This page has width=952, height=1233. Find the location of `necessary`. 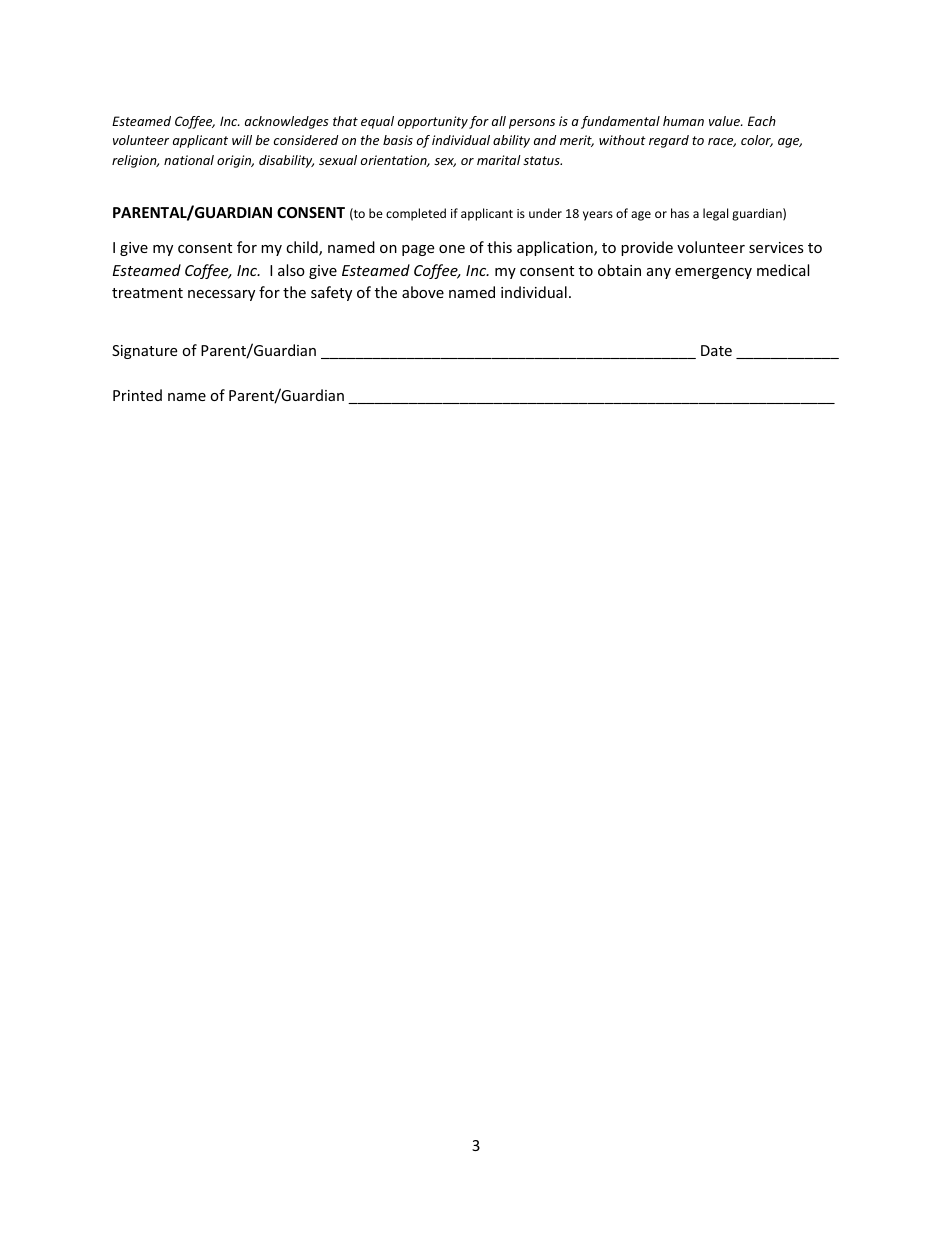

necessary is located at coordinates (221, 295).
